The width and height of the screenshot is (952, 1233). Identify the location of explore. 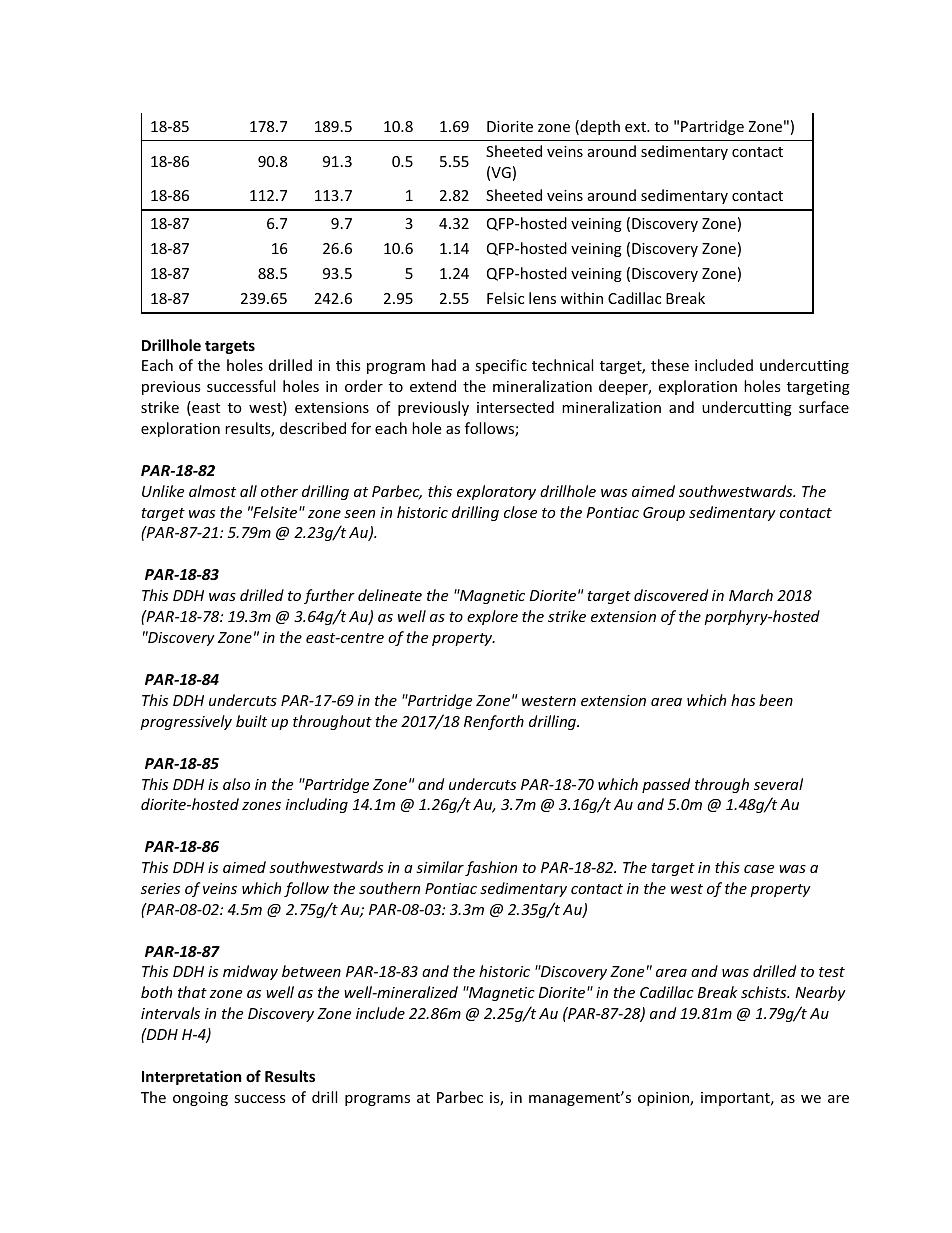
(492, 617).
